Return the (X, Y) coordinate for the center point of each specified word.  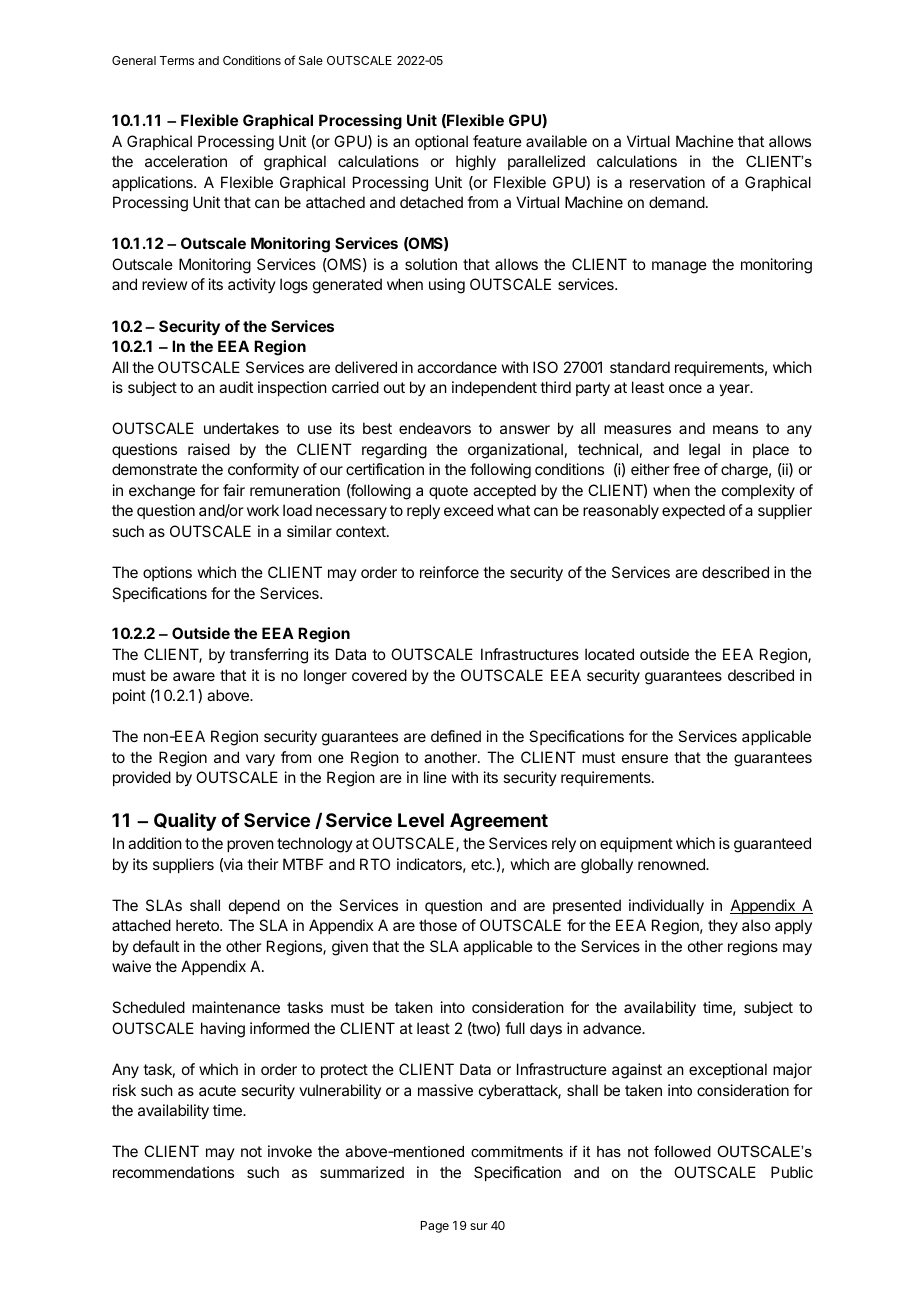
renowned (672, 864)
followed (682, 1151)
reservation (667, 182)
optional (441, 142)
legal (704, 451)
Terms (177, 60)
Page (435, 1227)
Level (421, 820)
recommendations (173, 1172)
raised (209, 449)
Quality (185, 822)
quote (448, 492)
